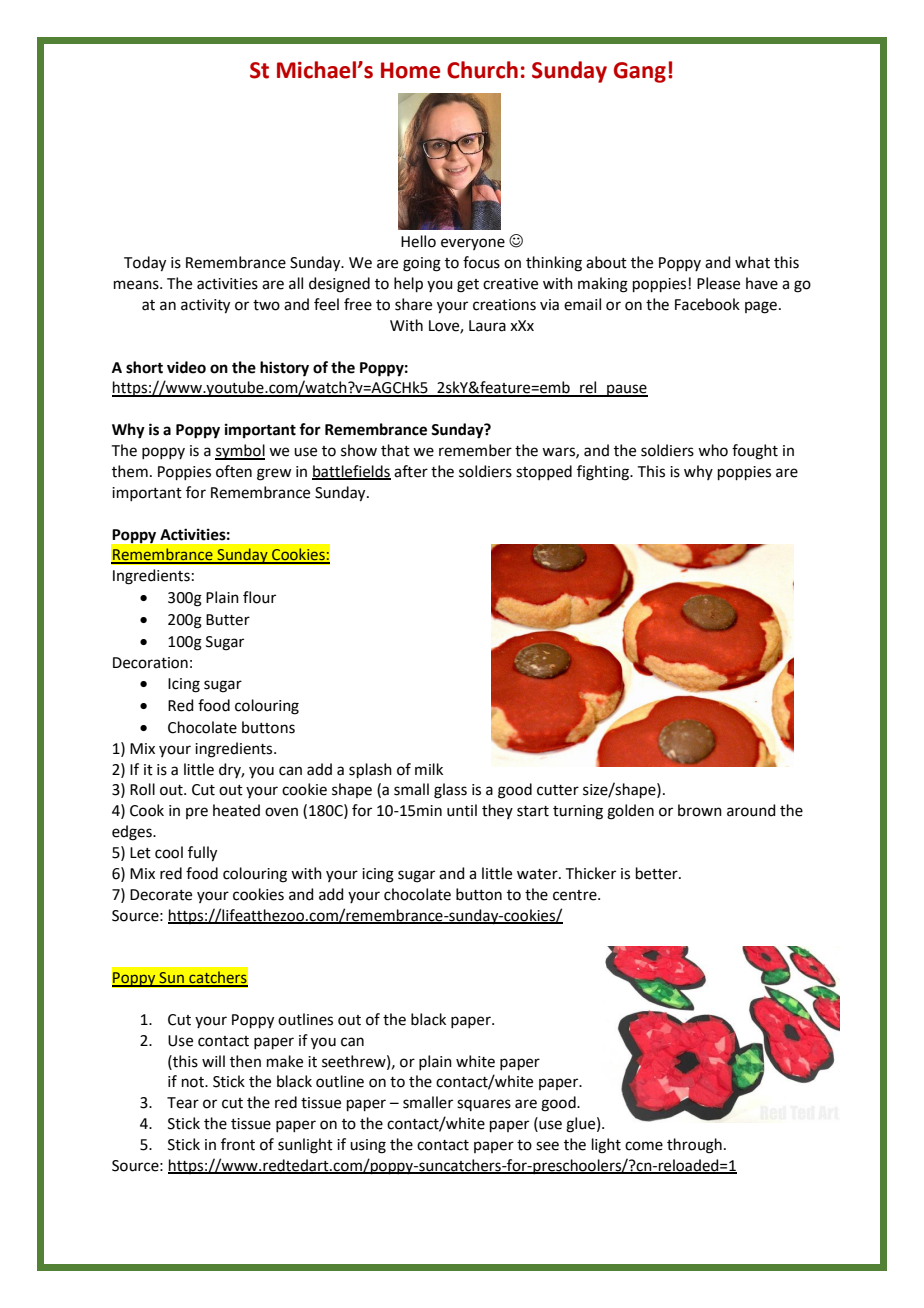 This screenshot has width=924, height=1308. I want to click on fighting, so click(604, 473).
